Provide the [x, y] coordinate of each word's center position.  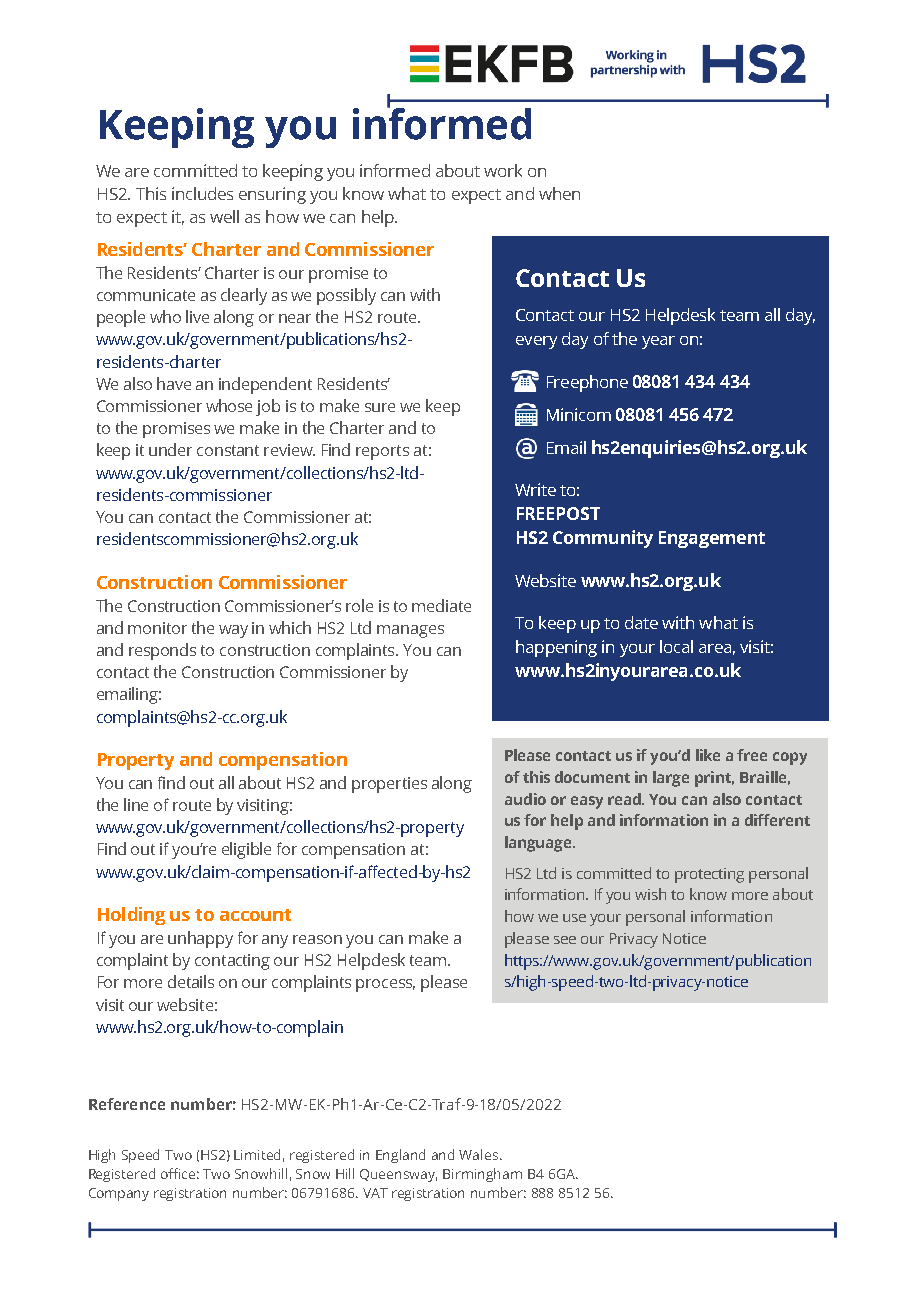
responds [162, 651]
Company [119, 1194]
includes [202, 193]
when [559, 193]
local [676, 646]
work [503, 170]
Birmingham [482, 1175]
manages [410, 631]
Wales [480, 1154]
